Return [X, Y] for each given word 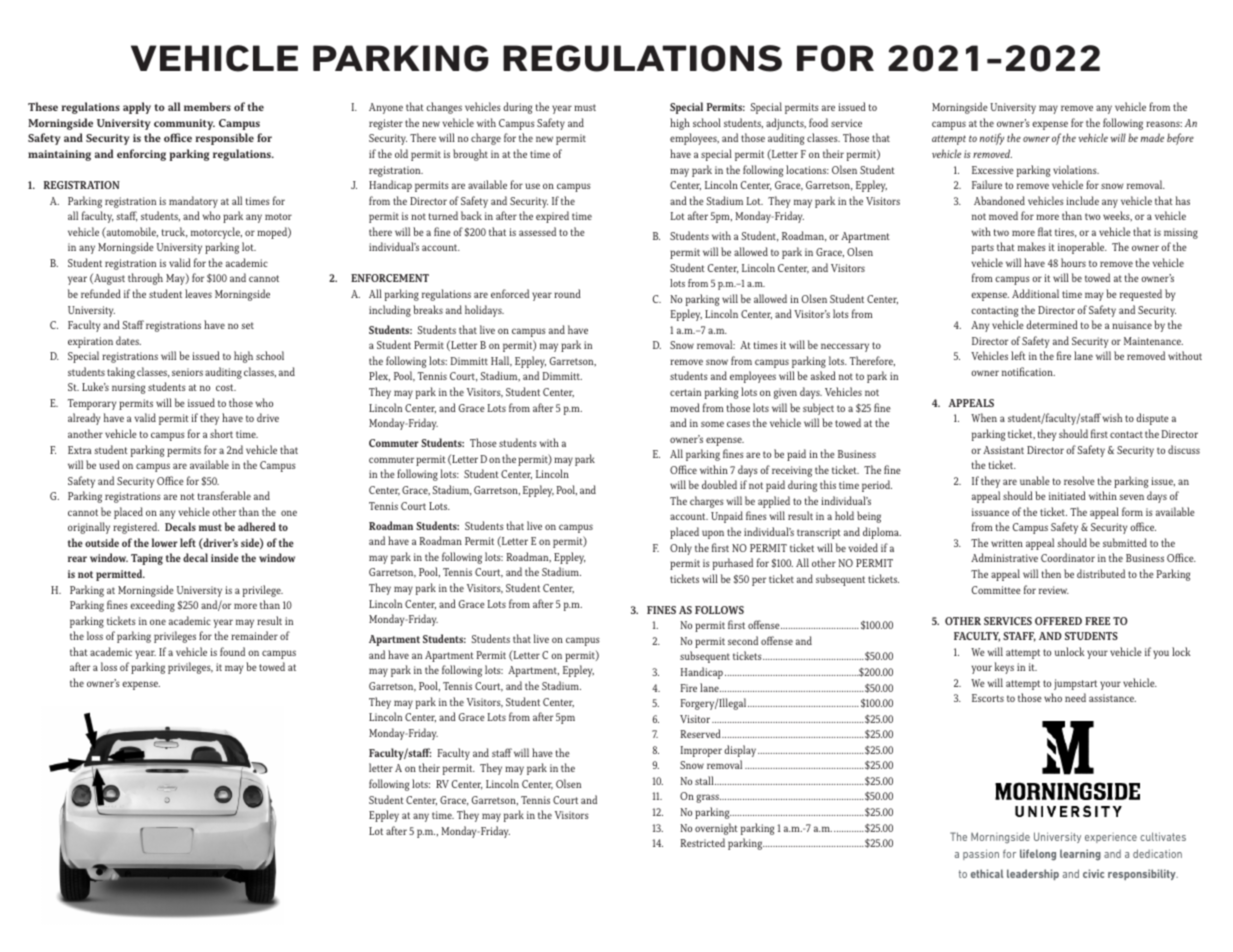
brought [470, 155]
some [712, 424]
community [184, 124]
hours [1073, 262]
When [984, 417]
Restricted [703, 842]
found [232, 651]
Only [681, 549]
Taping [147, 559]
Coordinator [1068, 557]
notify [992, 139]
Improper [701, 751]
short [221, 433]
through [145, 279]
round [567, 293]
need [1075, 697]
